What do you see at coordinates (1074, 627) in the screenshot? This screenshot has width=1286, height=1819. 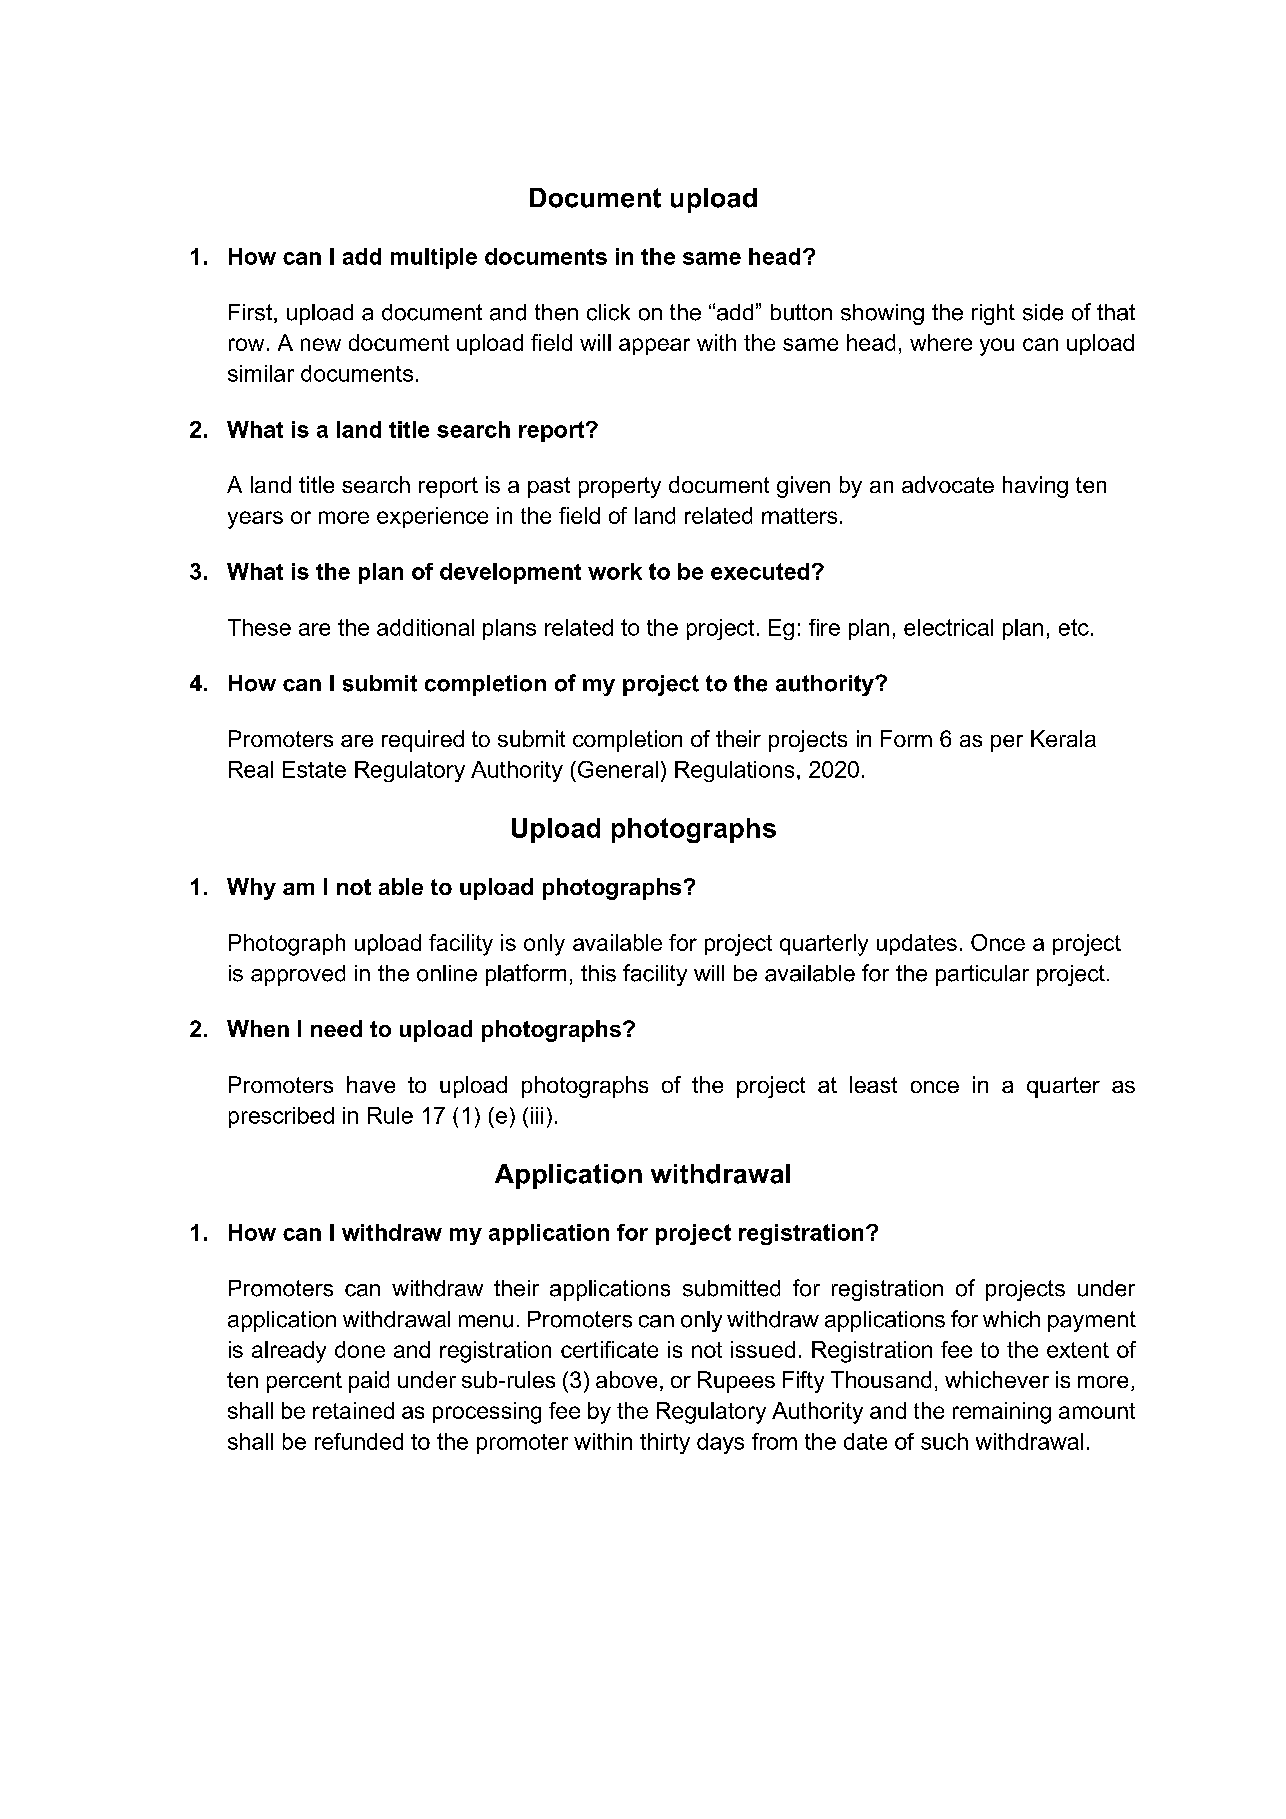 I see `etc` at bounding box center [1074, 627].
